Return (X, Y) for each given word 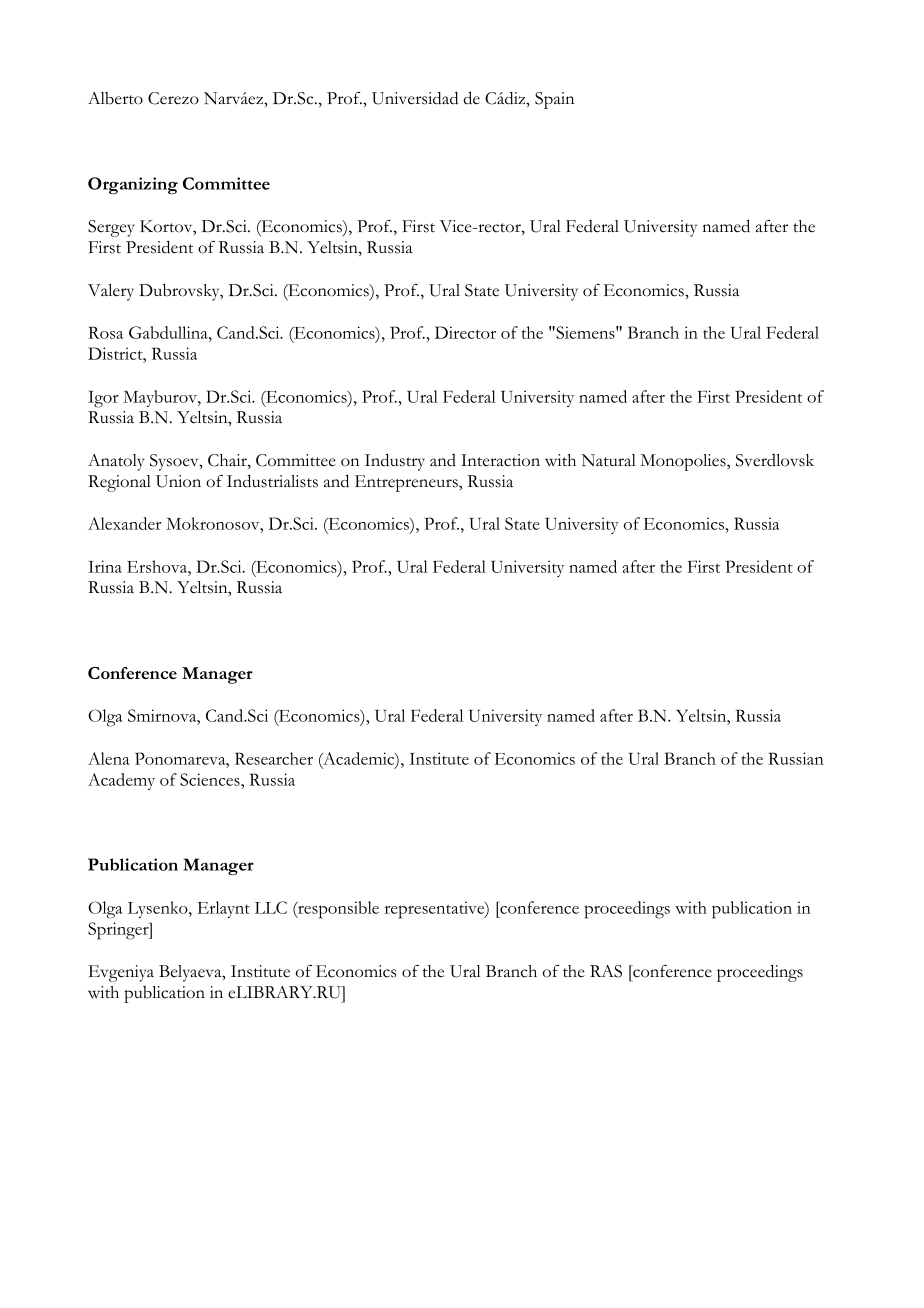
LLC (271, 907)
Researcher (274, 758)
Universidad (415, 98)
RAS (606, 971)
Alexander (124, 523)
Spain (554, 100)
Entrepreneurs (407, 483)
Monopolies (684, 462)
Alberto (115, 98)
